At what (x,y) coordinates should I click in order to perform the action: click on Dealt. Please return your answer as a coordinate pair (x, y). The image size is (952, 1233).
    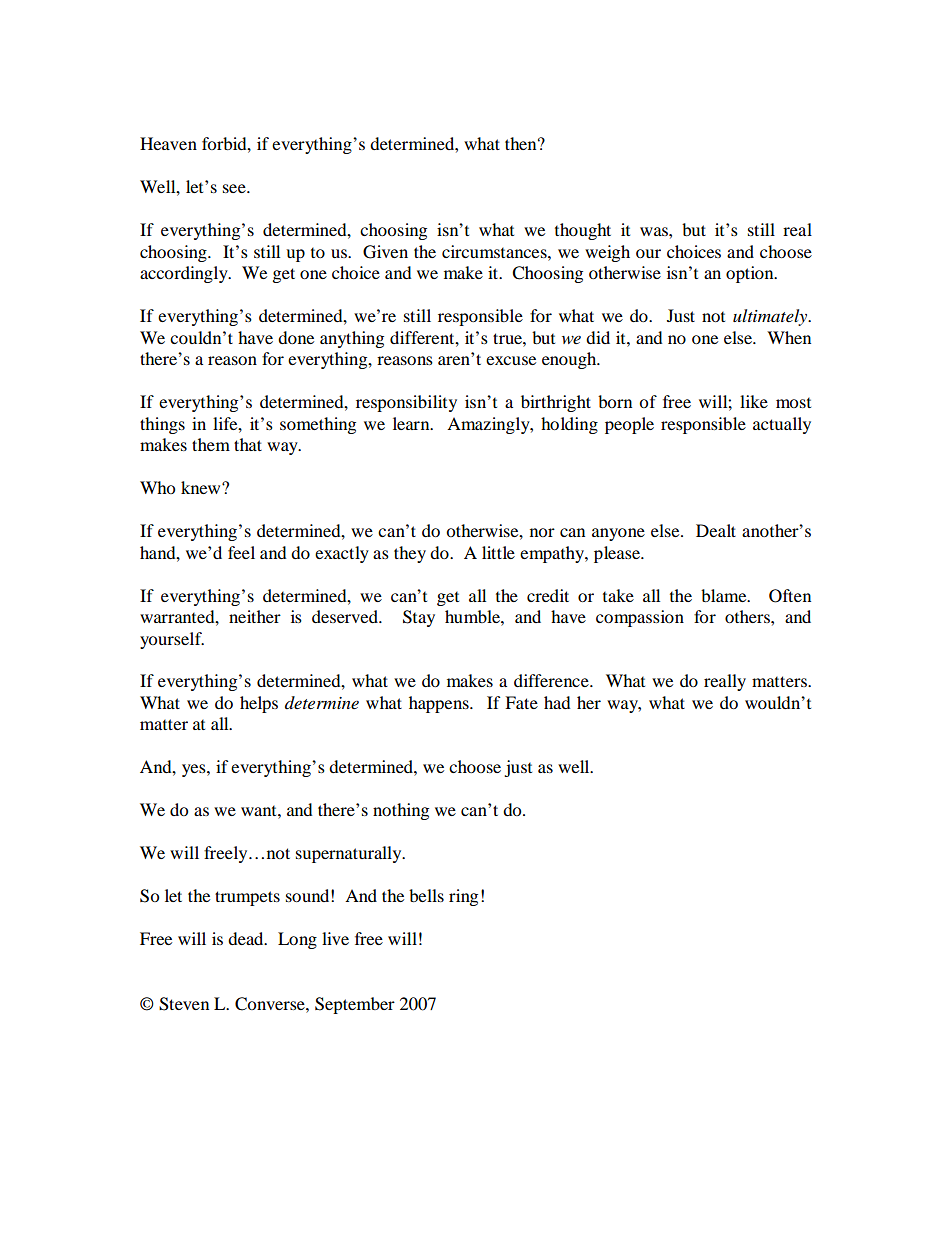
    Looking at the image, I should click on (716, 530).
